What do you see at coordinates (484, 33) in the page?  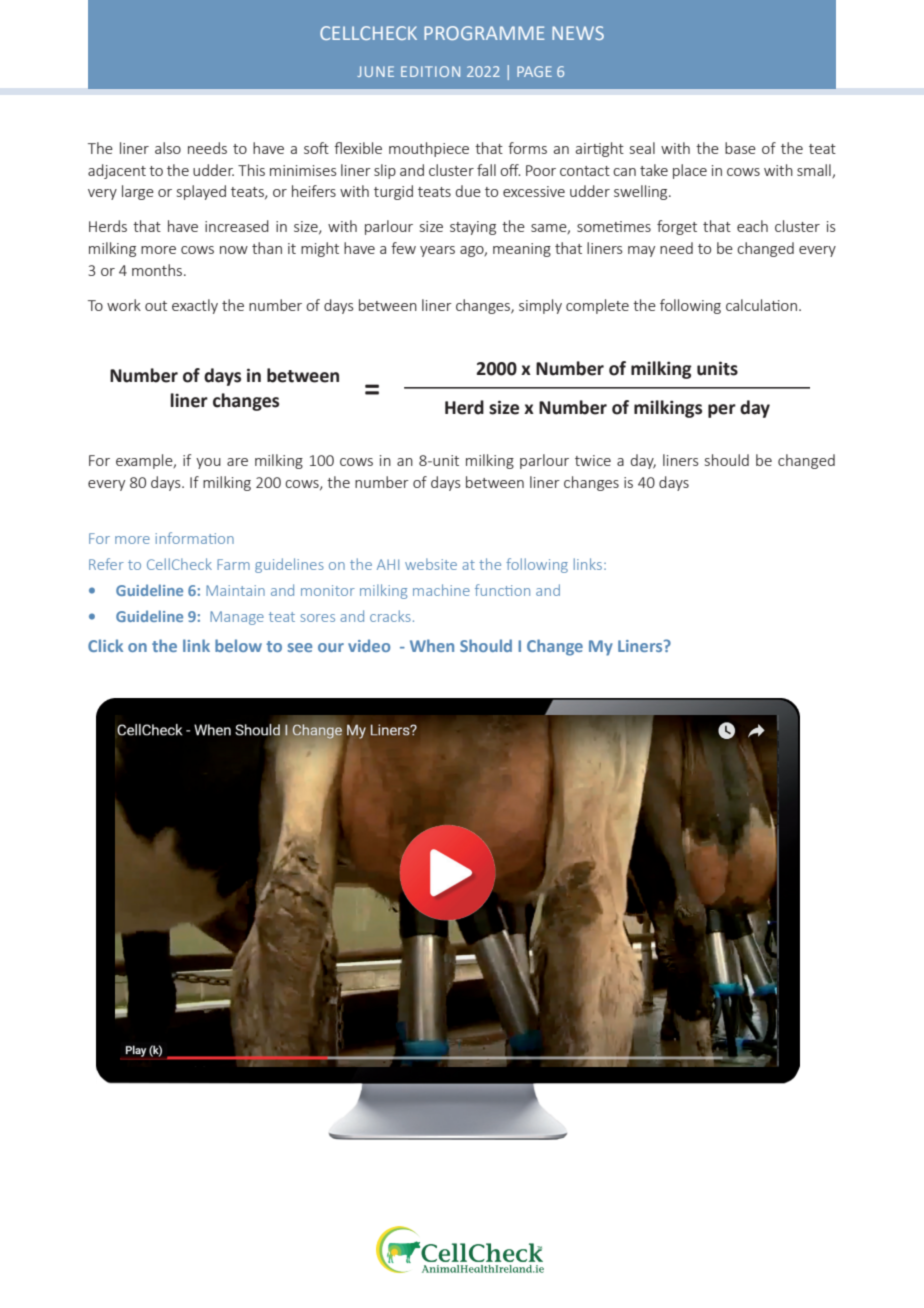 I see `PROGRAMME` at bounding box center [484, 33].
